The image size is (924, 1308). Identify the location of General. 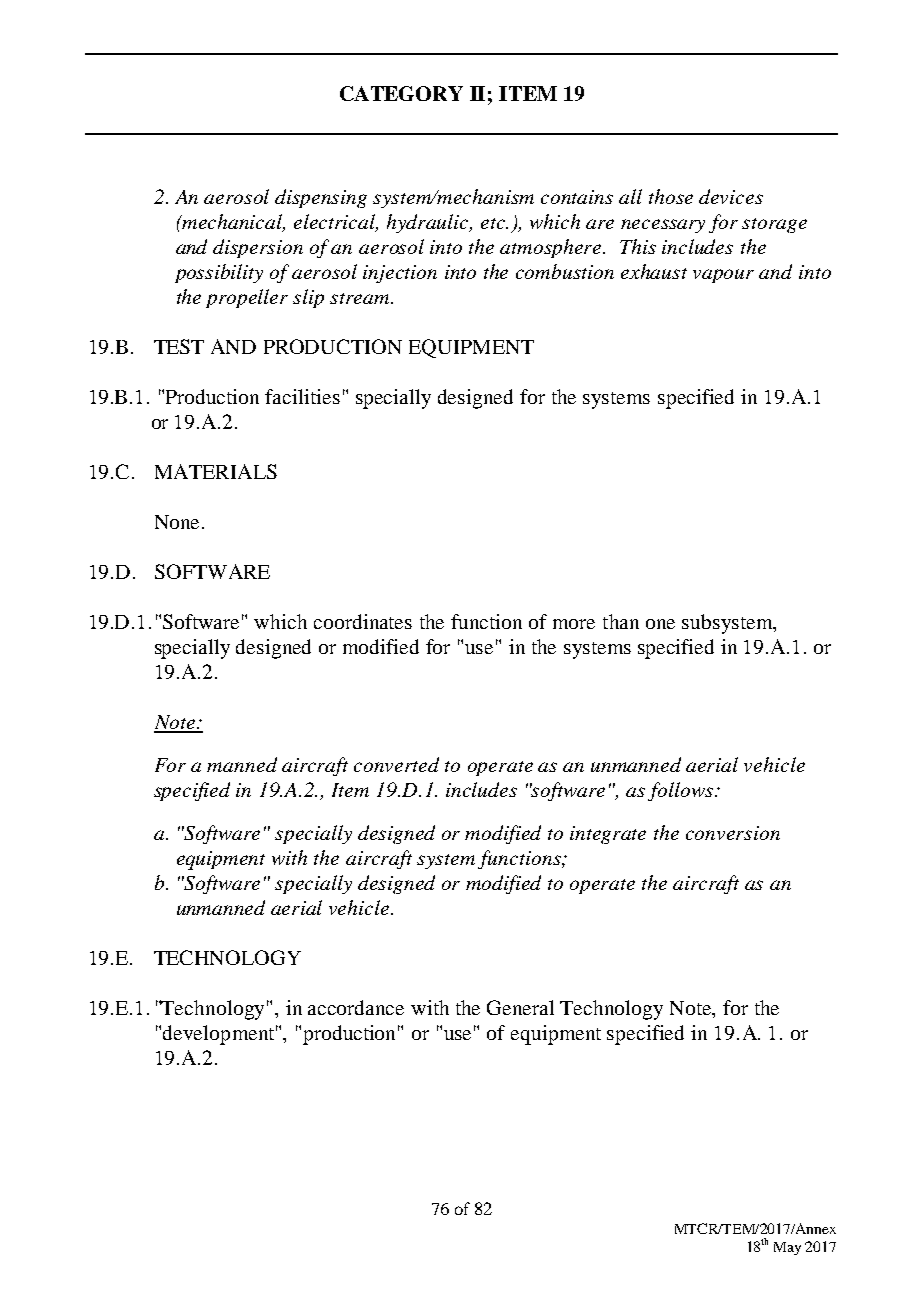
(520, 1007).
